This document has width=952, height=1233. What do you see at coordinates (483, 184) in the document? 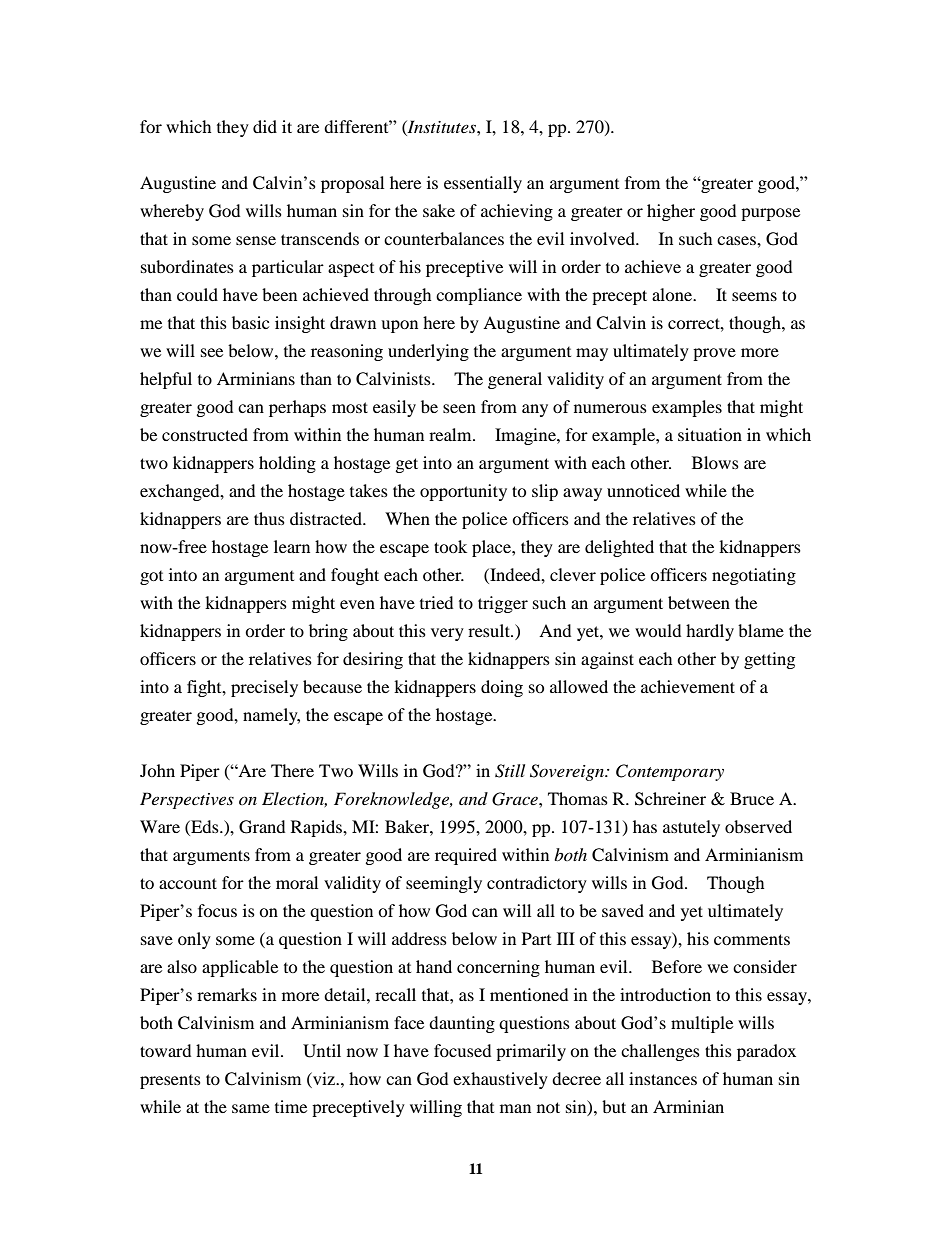
I see `essentially` at bounding box center [483, 184].
